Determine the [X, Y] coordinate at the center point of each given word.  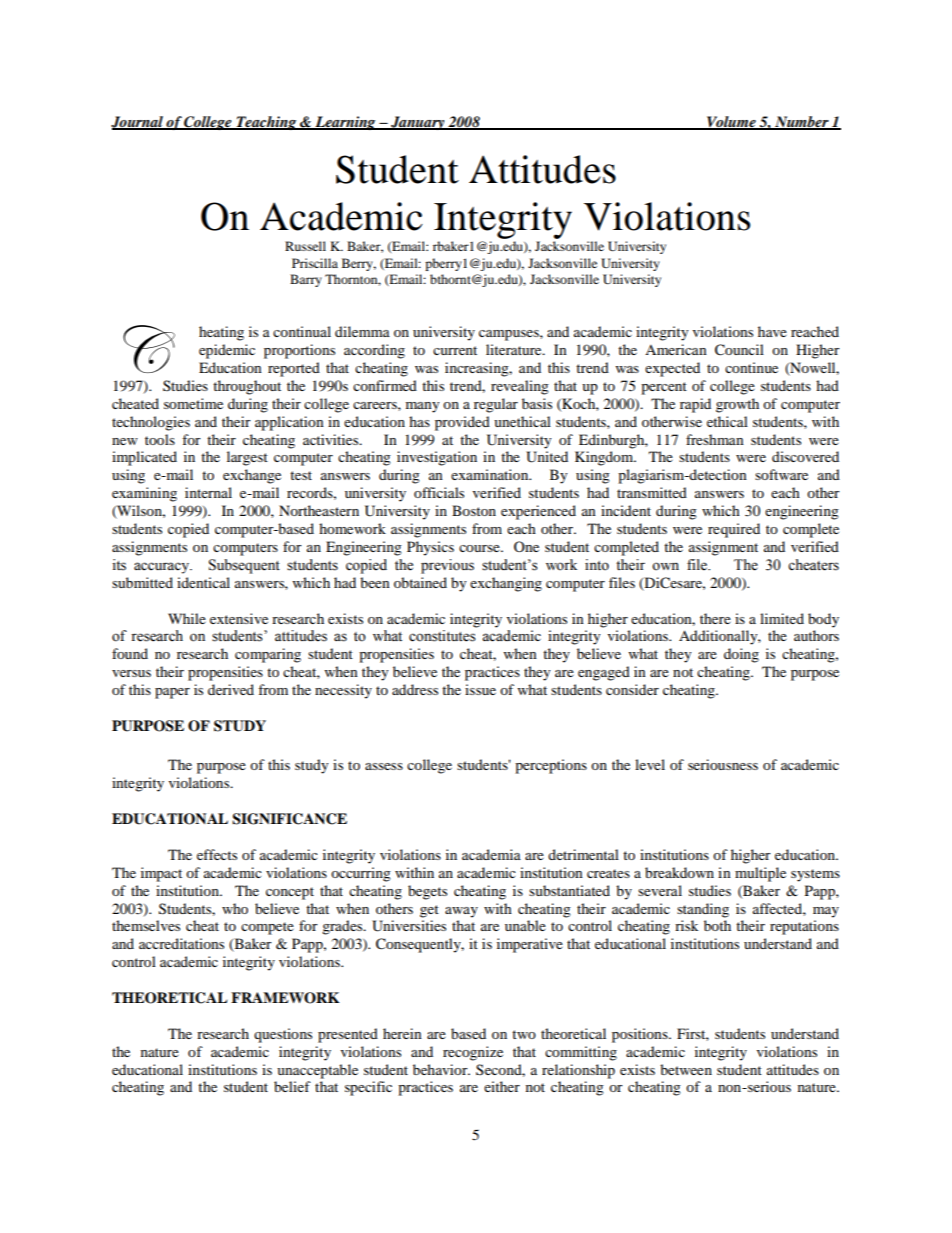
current [455, 350]
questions [283, 1035]
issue [480, 689]
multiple [760, 874]
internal [208, 492]
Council [739, 350]
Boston [474, 510]
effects [217, 854]
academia [491, 854]
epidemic [227, 351]
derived [231, 689]
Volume [731, 122]
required [734, 530]
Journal [138, 122]
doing [741, 655]
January [418, 123]
